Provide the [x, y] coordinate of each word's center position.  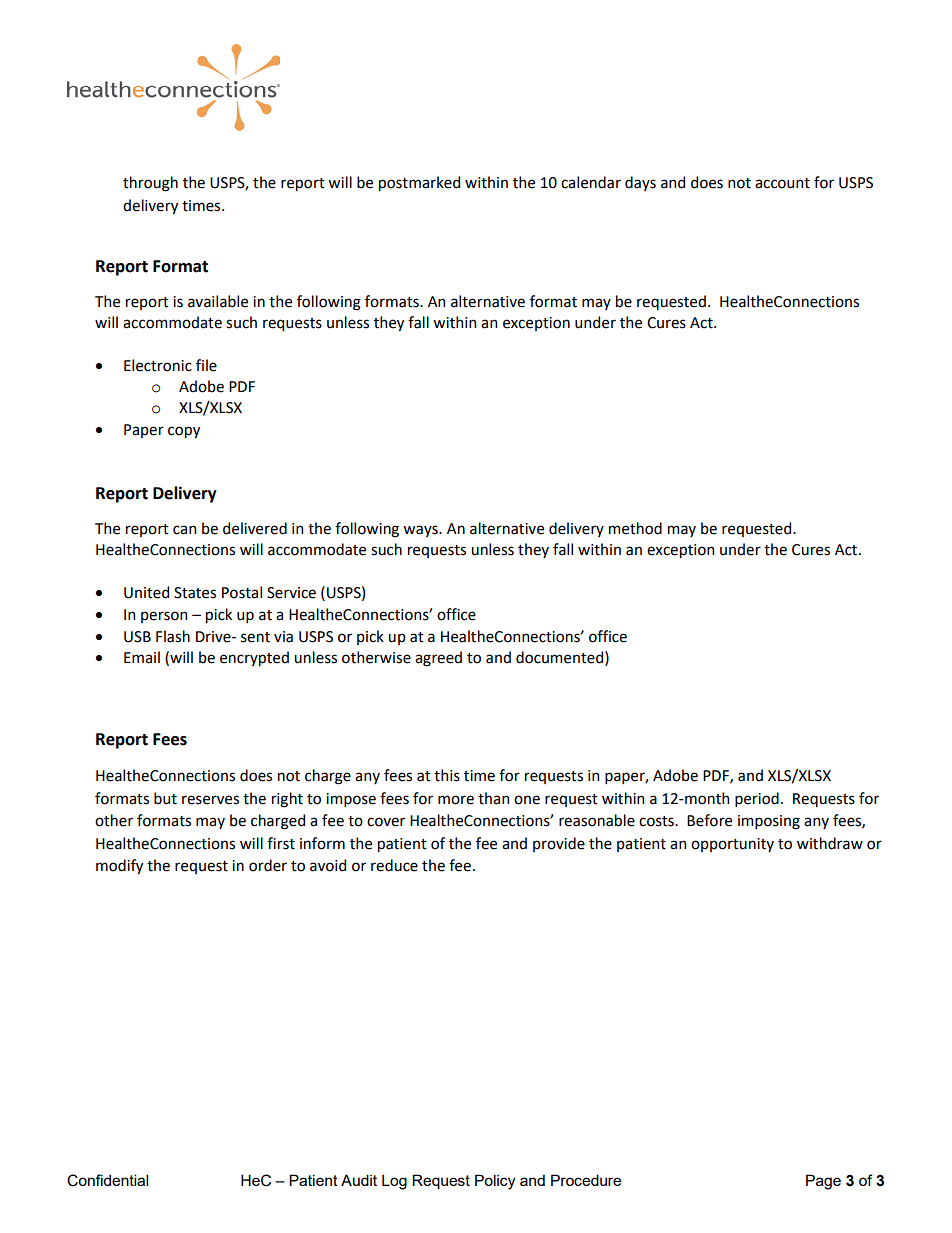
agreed [438, 659]
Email [142, 657]
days [640, 183]
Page [823, 1182]
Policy [495, 1182]
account [782, 183]
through [150, 184]
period [757, 799]
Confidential [107, 1180]
